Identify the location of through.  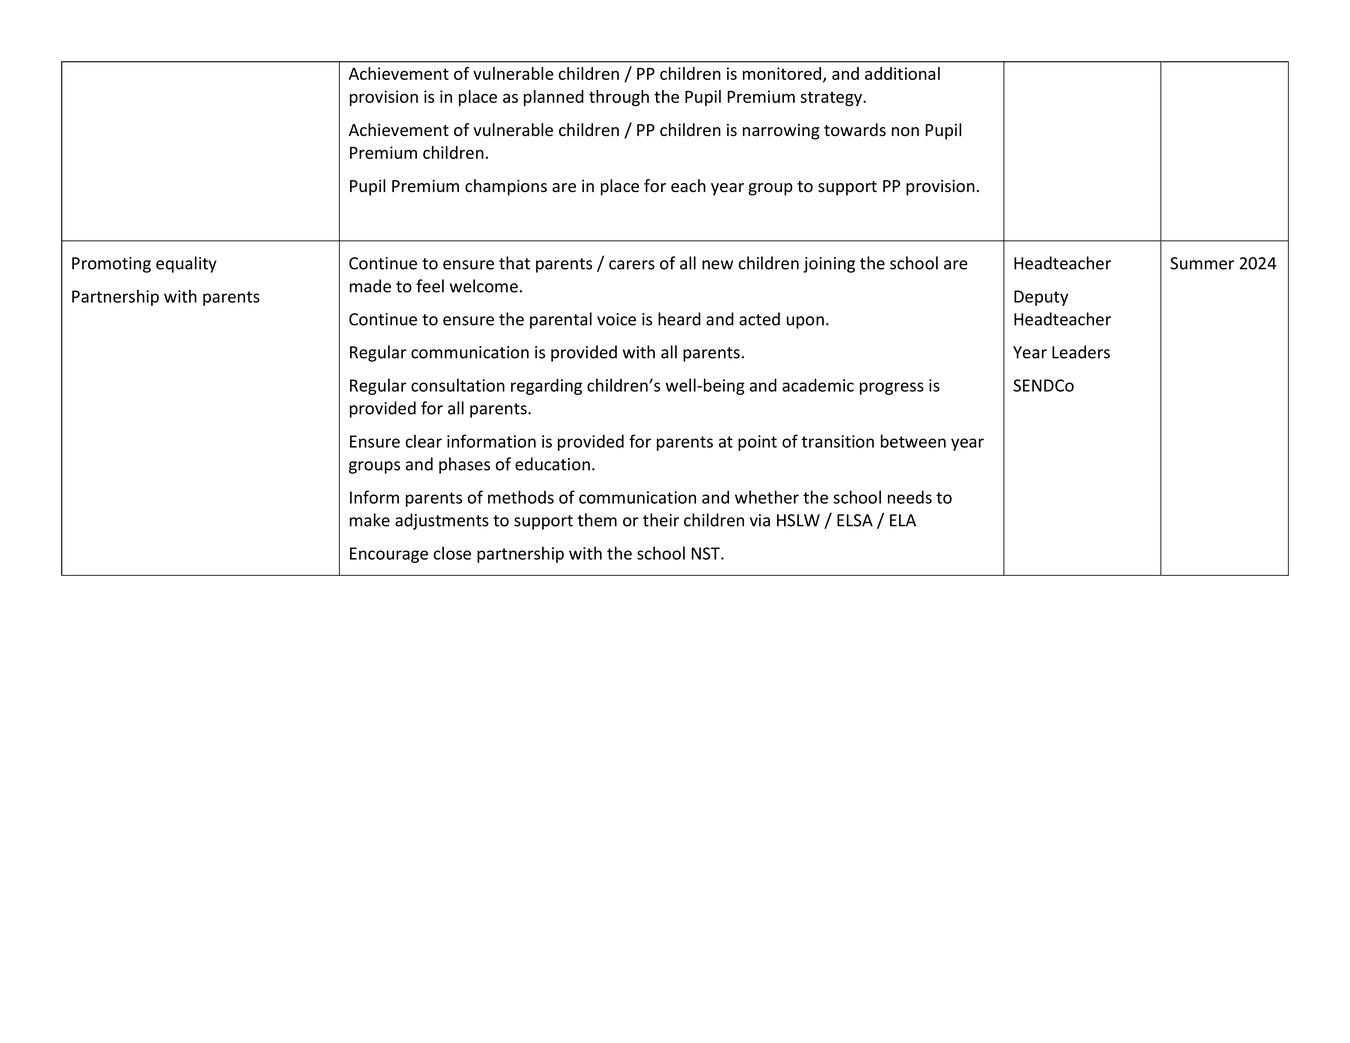
(619, 98).
